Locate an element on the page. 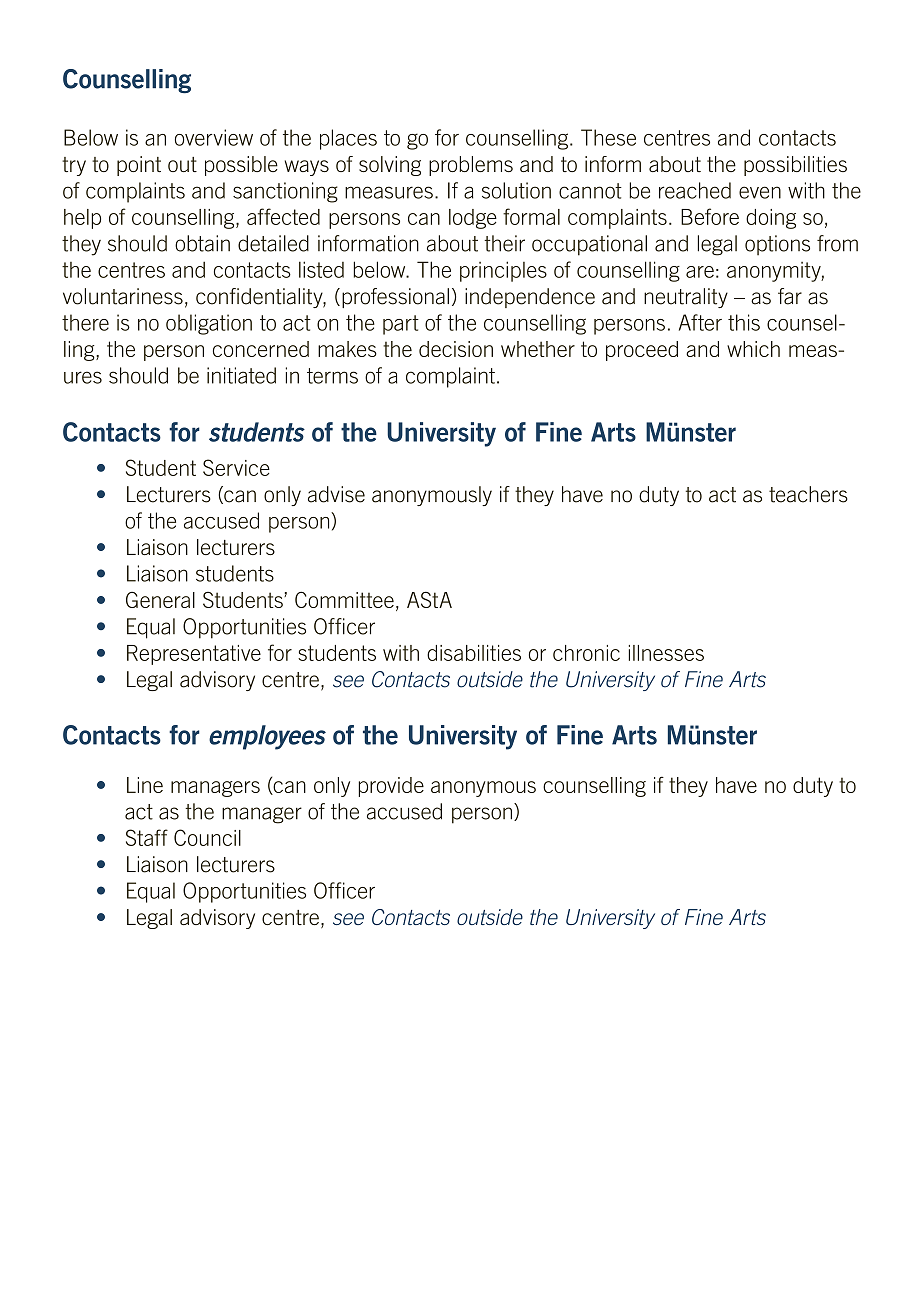 The height and width of the page is (1311, 924). possibilities is located at coordinates (795, 166).
